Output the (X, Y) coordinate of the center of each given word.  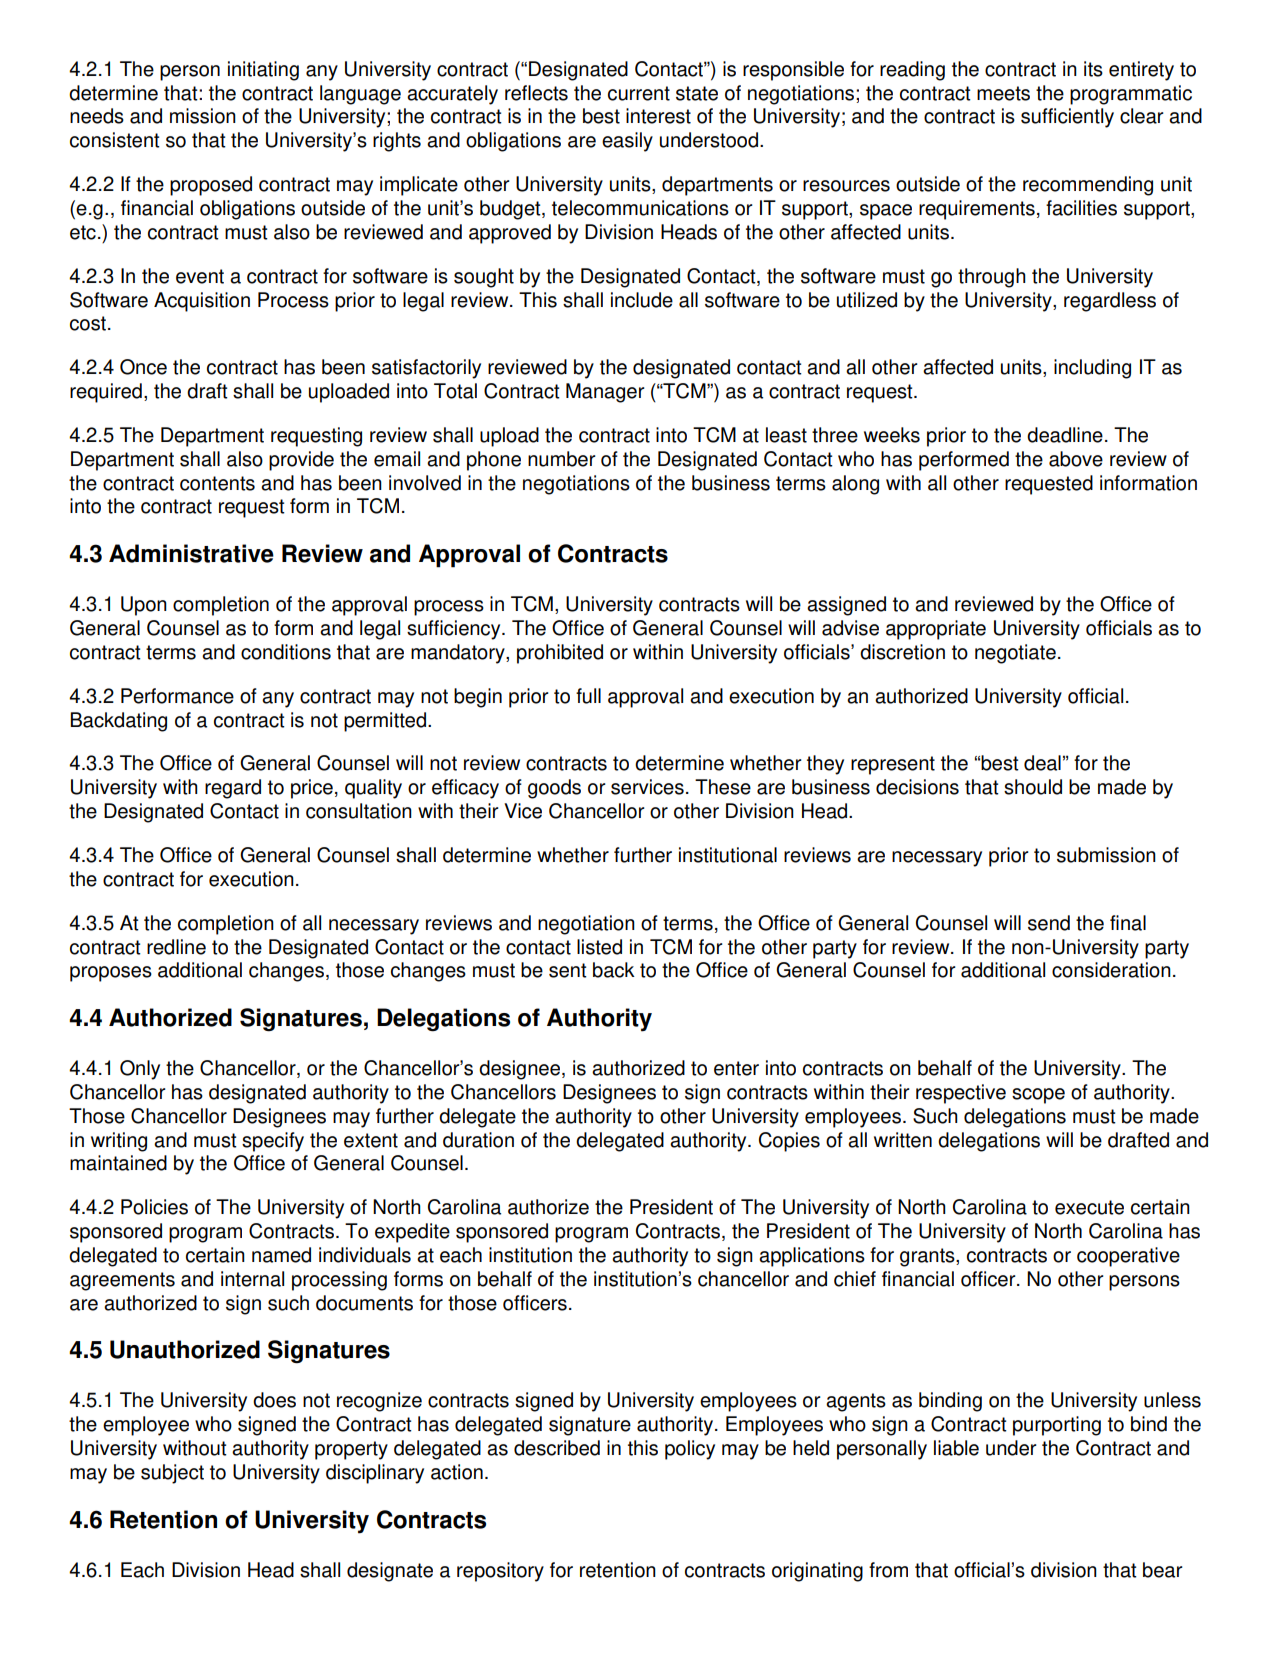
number (562, 459)
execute (1089, 1207)
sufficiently (1067, 118)
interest (658, 116)
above (1076, 459)
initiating (263, 71)
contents (217, 483)
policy (690, 1450)
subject (172, 1474)
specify (273, 1142)
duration (478, 1140)
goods (554, 789)
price (312, 789)
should (1033, 787)
